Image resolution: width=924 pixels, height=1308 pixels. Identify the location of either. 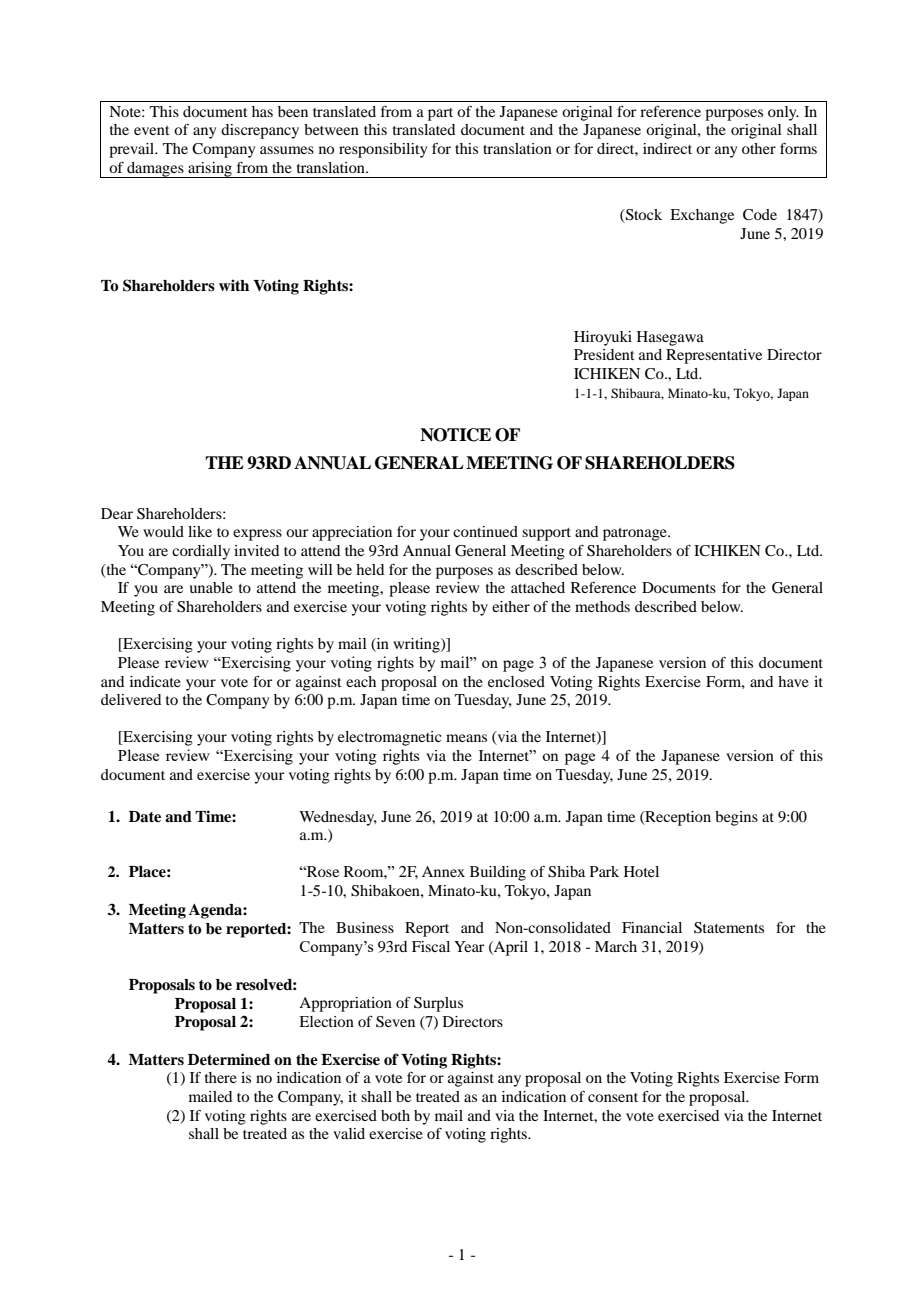
(511, 606).
